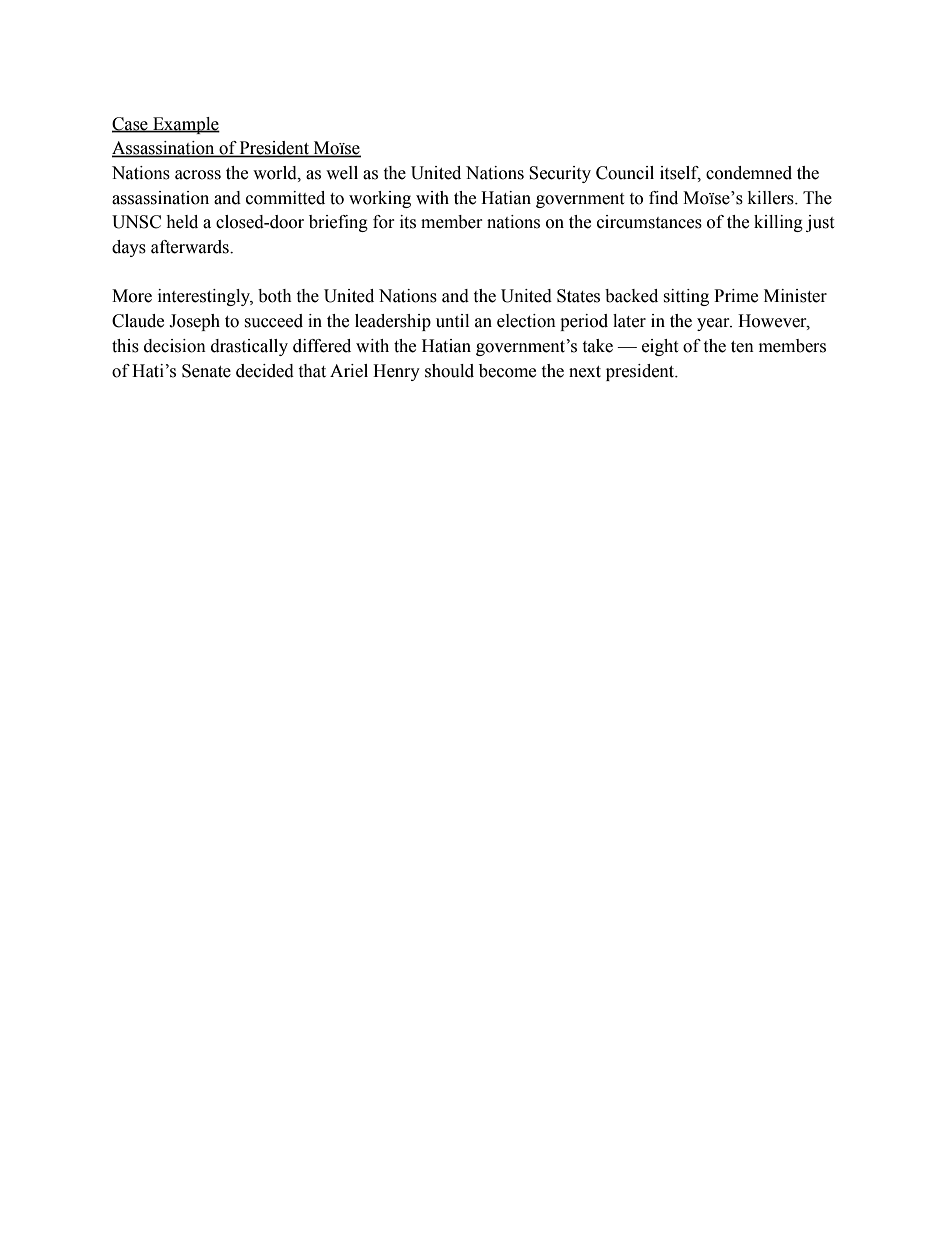 The width and height of the page is (952, 1233). What do you see at coordinates (749, 173) in the page?
I see `condemned` at bounding box center [749, 173].
